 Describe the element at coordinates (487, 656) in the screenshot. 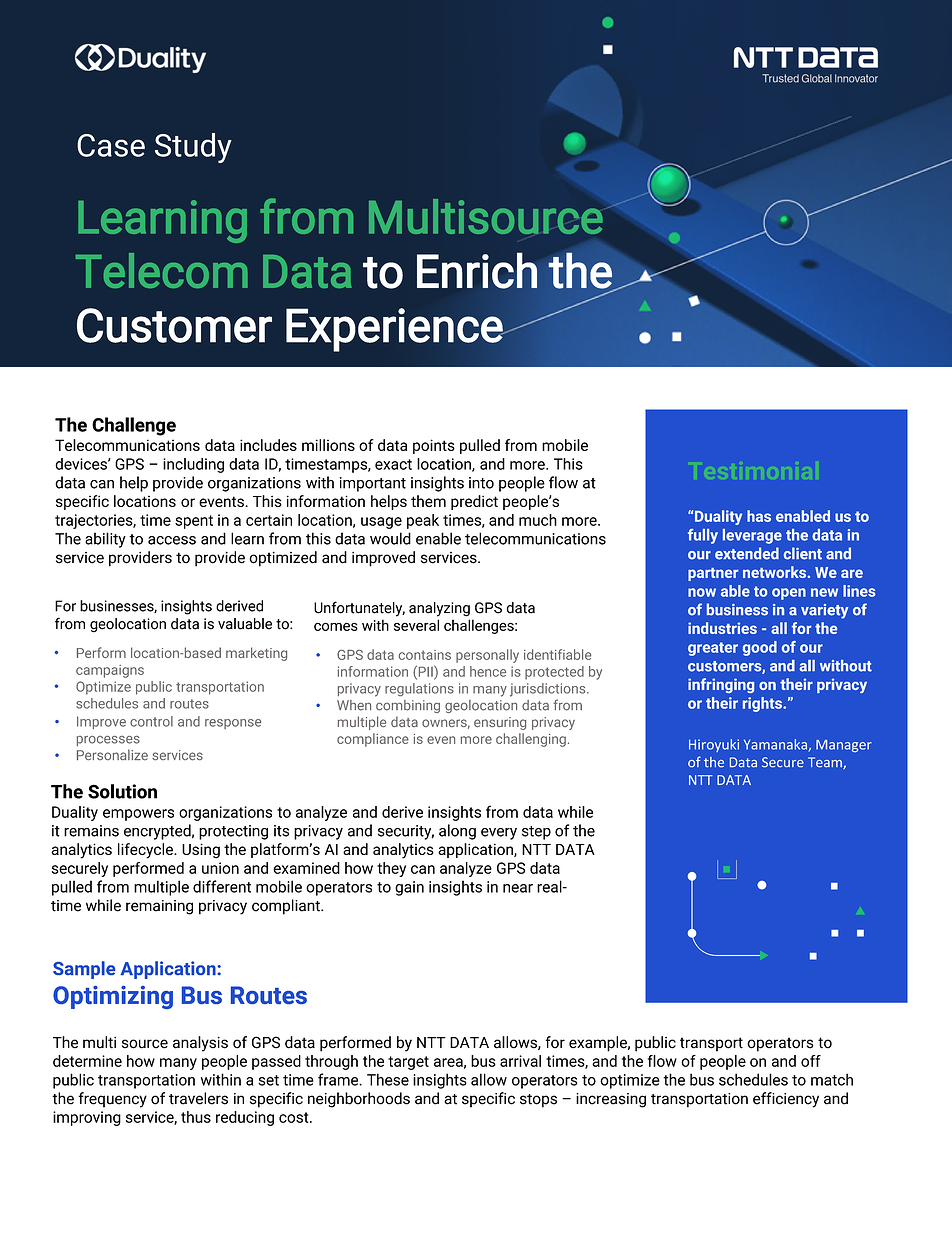

I see `personally` at that location.
